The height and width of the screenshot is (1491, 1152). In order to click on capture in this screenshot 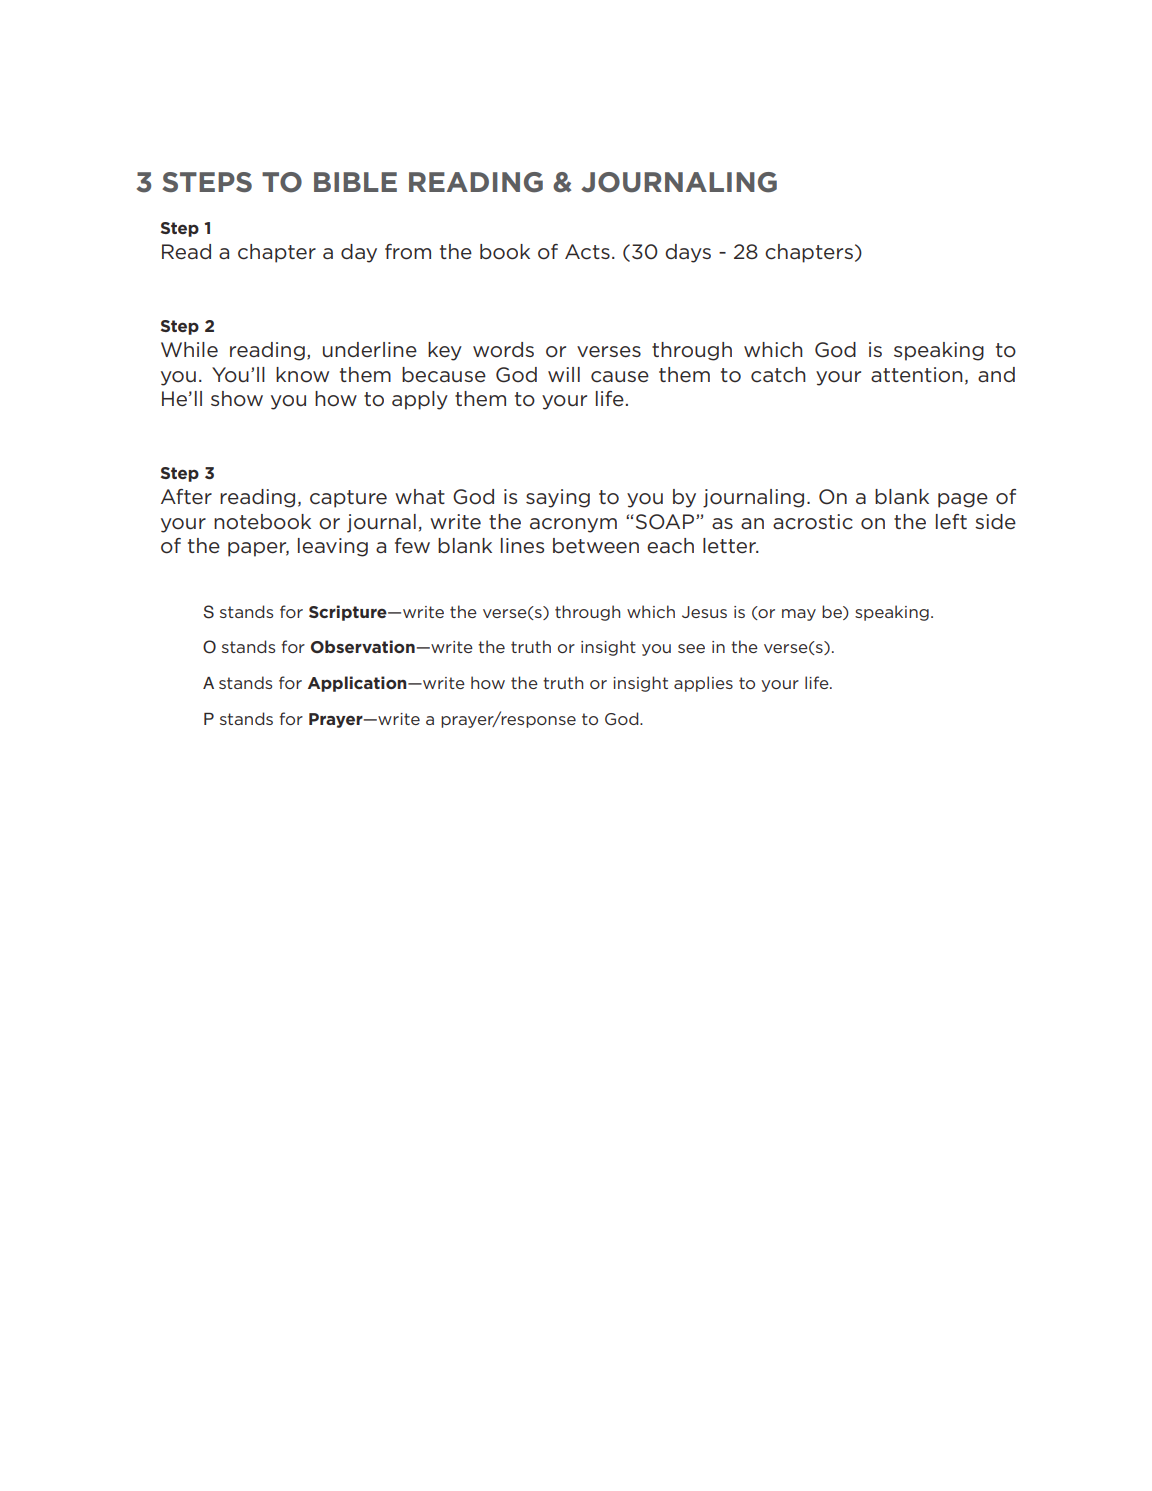, I will do `click(348, 499)`.
